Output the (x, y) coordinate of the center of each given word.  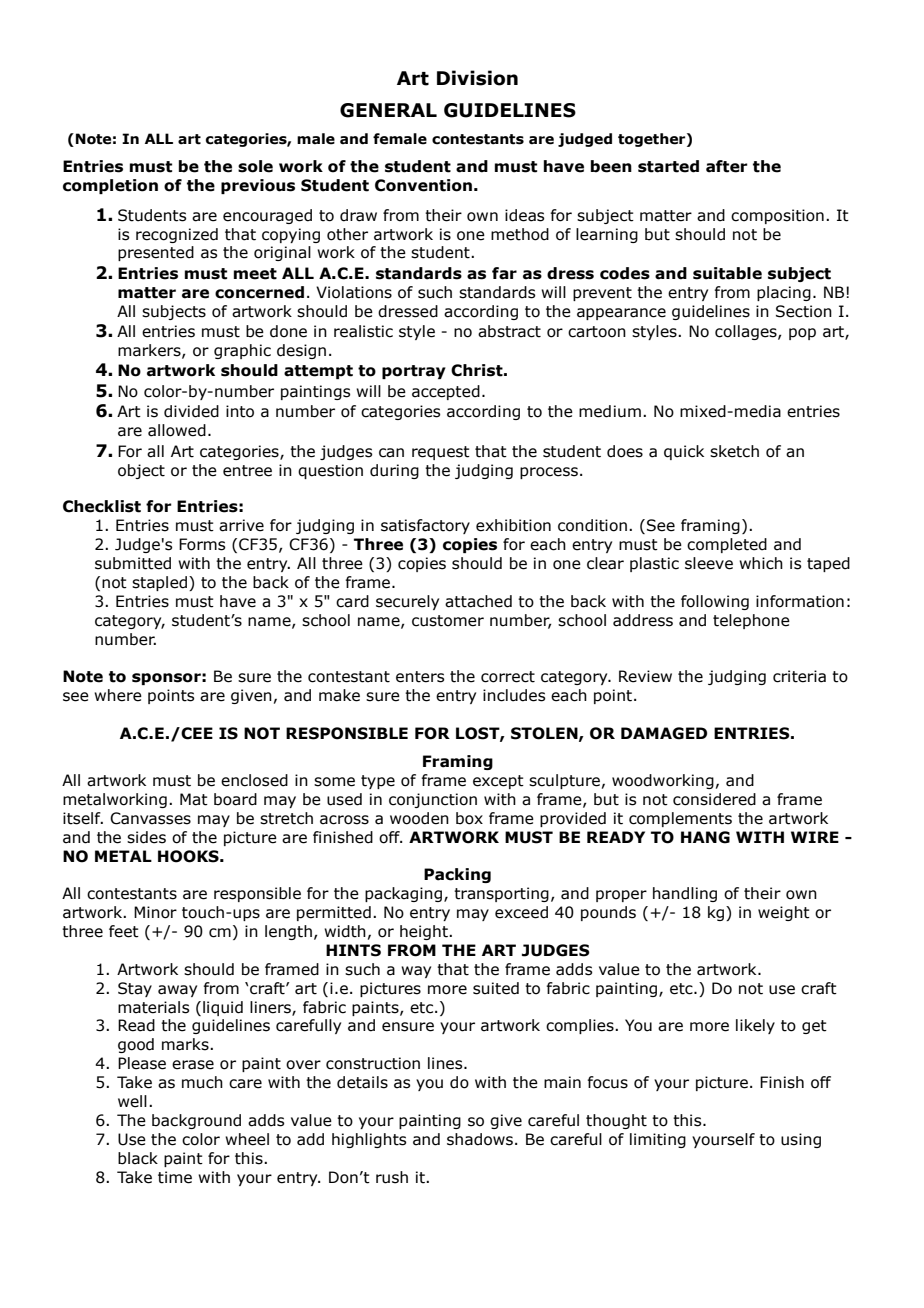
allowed (177, 430)
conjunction (433, 800)
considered (714, 799)
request (441, 453)
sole (255, 166)
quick (684, 452)
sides (146, 837)
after (727, 166)
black (138, 1158)
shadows (480, 1139)
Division (477, 78)
